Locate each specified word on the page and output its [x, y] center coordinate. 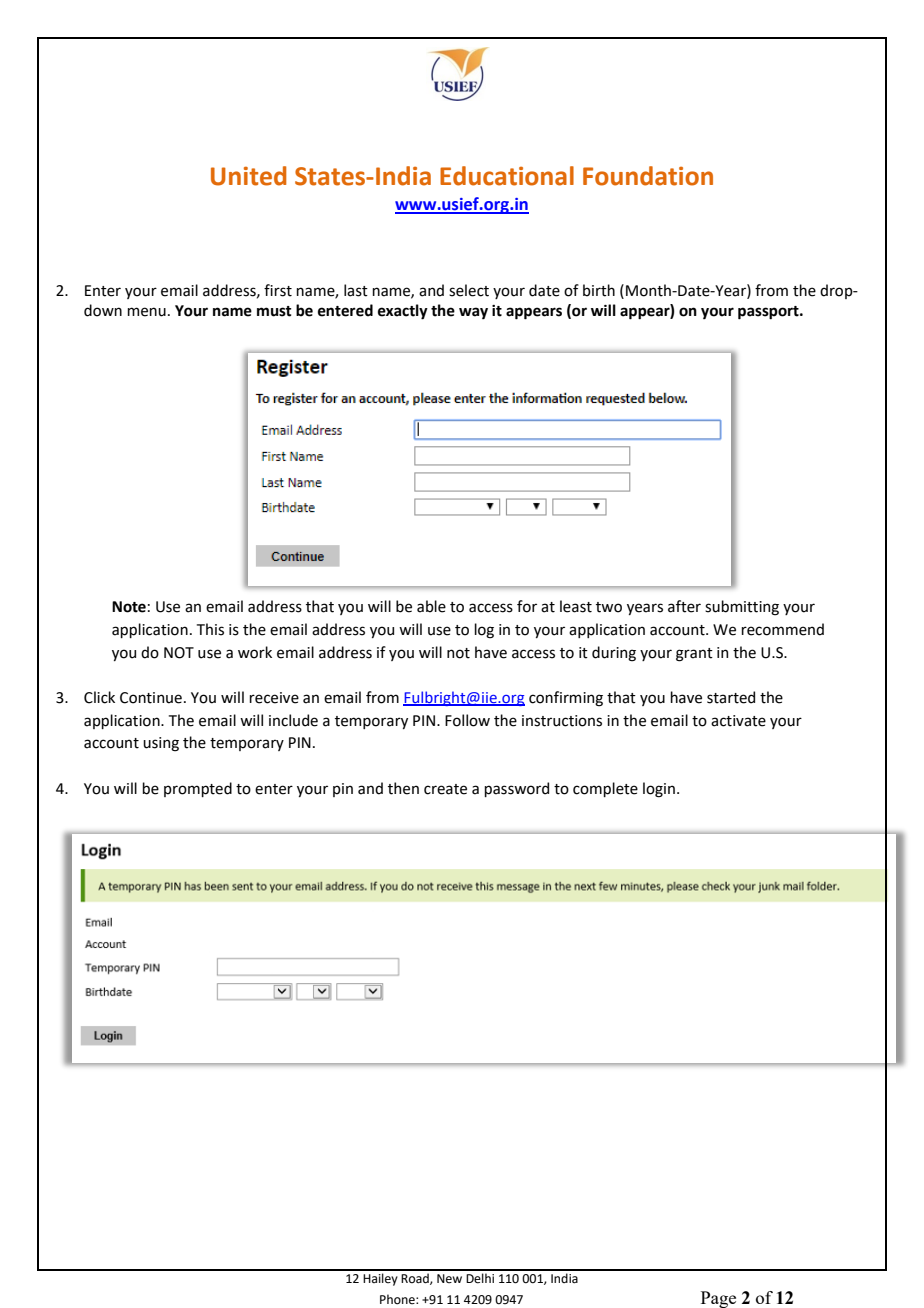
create [445, 789]
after [684, 606]
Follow [467, 720]
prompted [198, 789]
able [431, 606]
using [161, 744]
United [248, 176]
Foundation [648, 176]
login [659, 790]
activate [738, 721]
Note [129, 607]
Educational [507, 176]
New [449, 1279]
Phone [398, 1299]
